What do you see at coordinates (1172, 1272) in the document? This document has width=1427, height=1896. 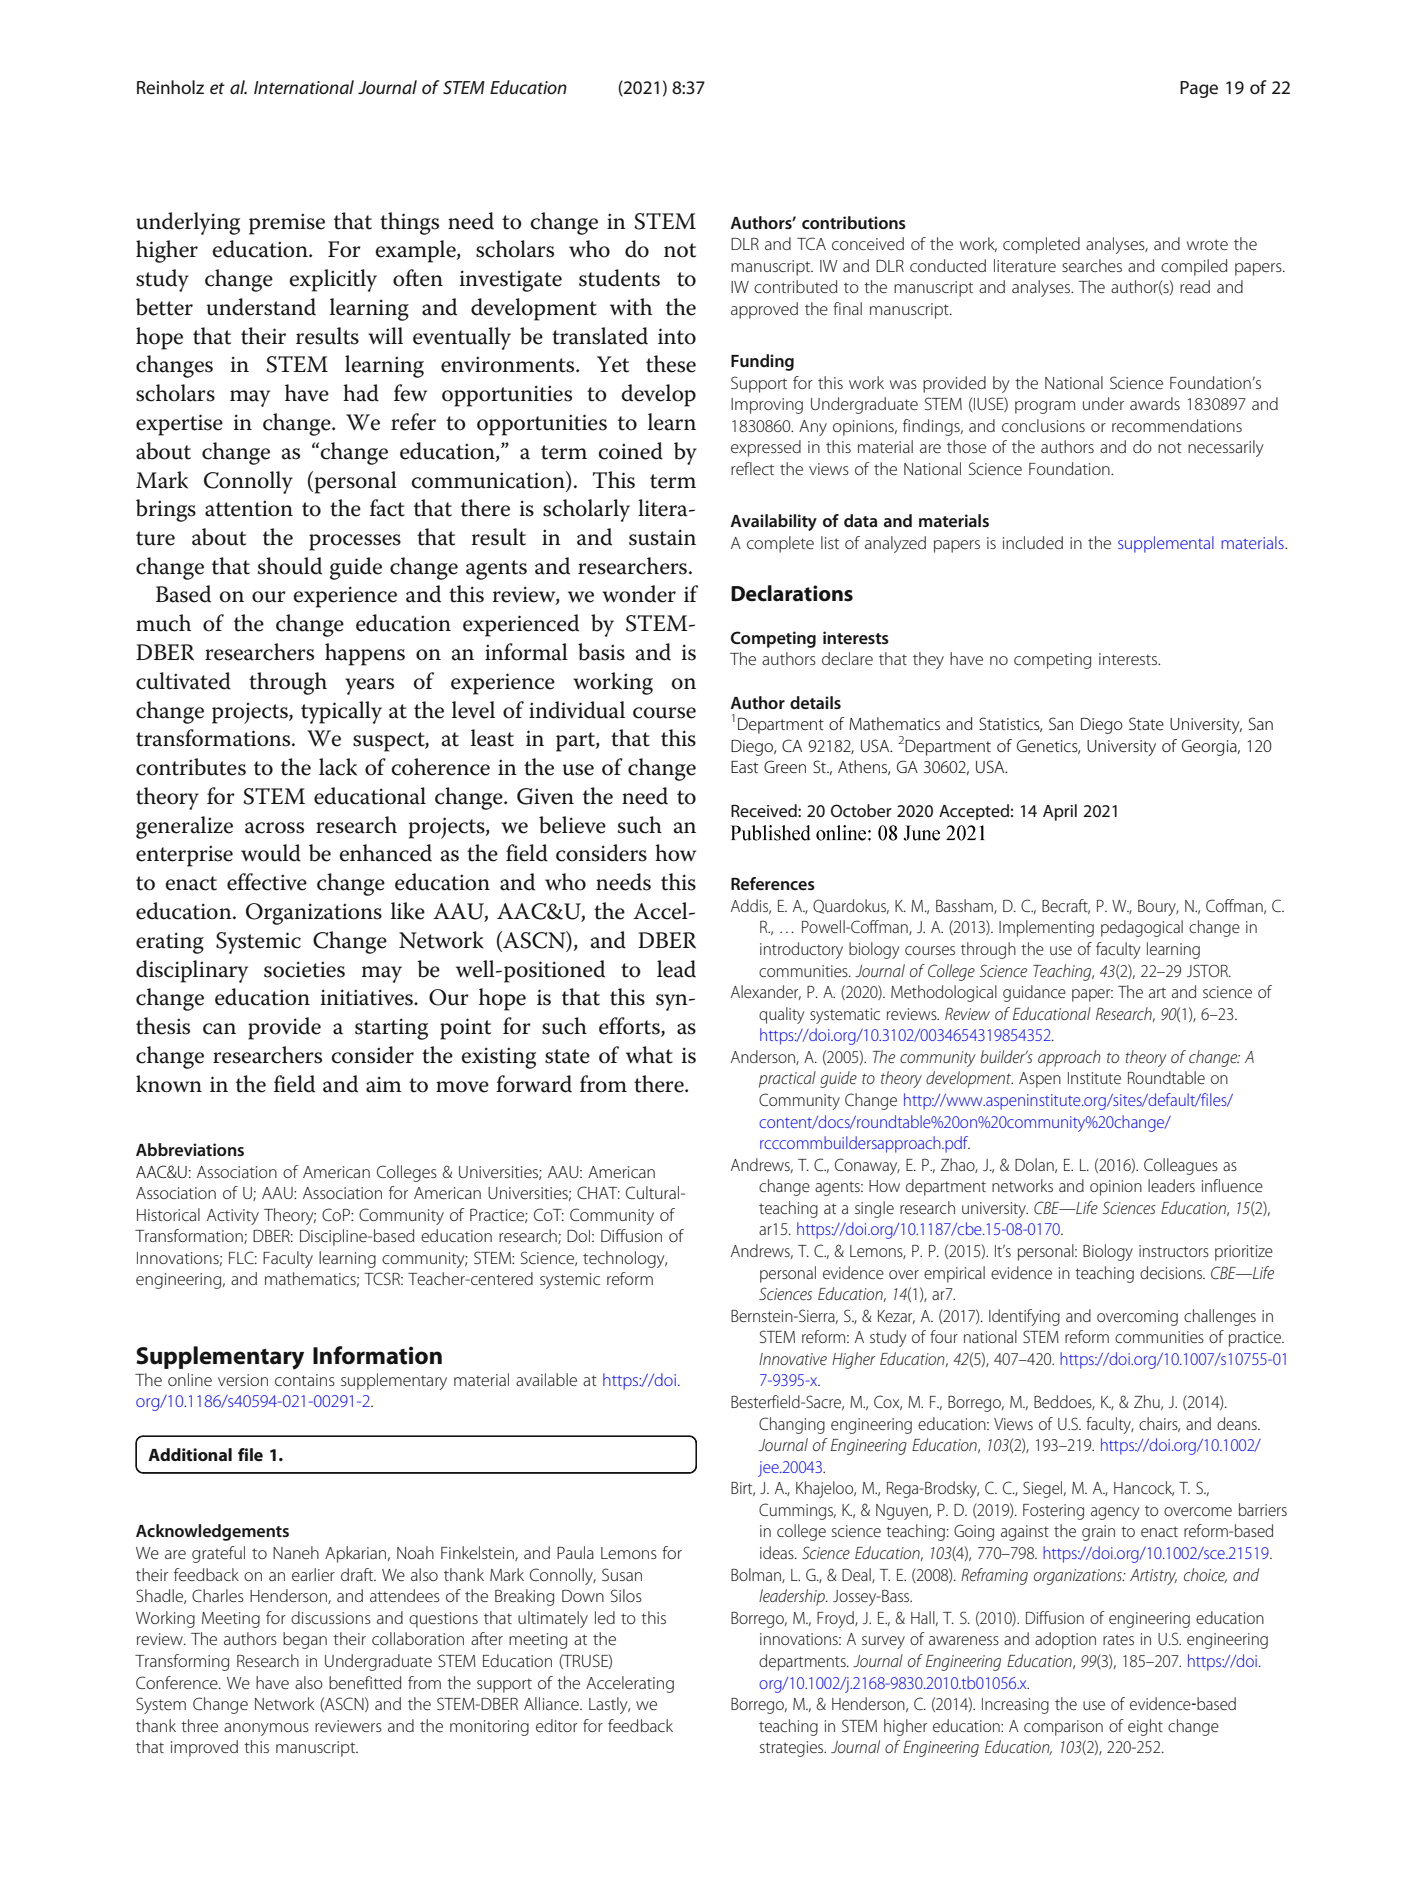 I see `decisions` at bounding box center [1172, 1272].
